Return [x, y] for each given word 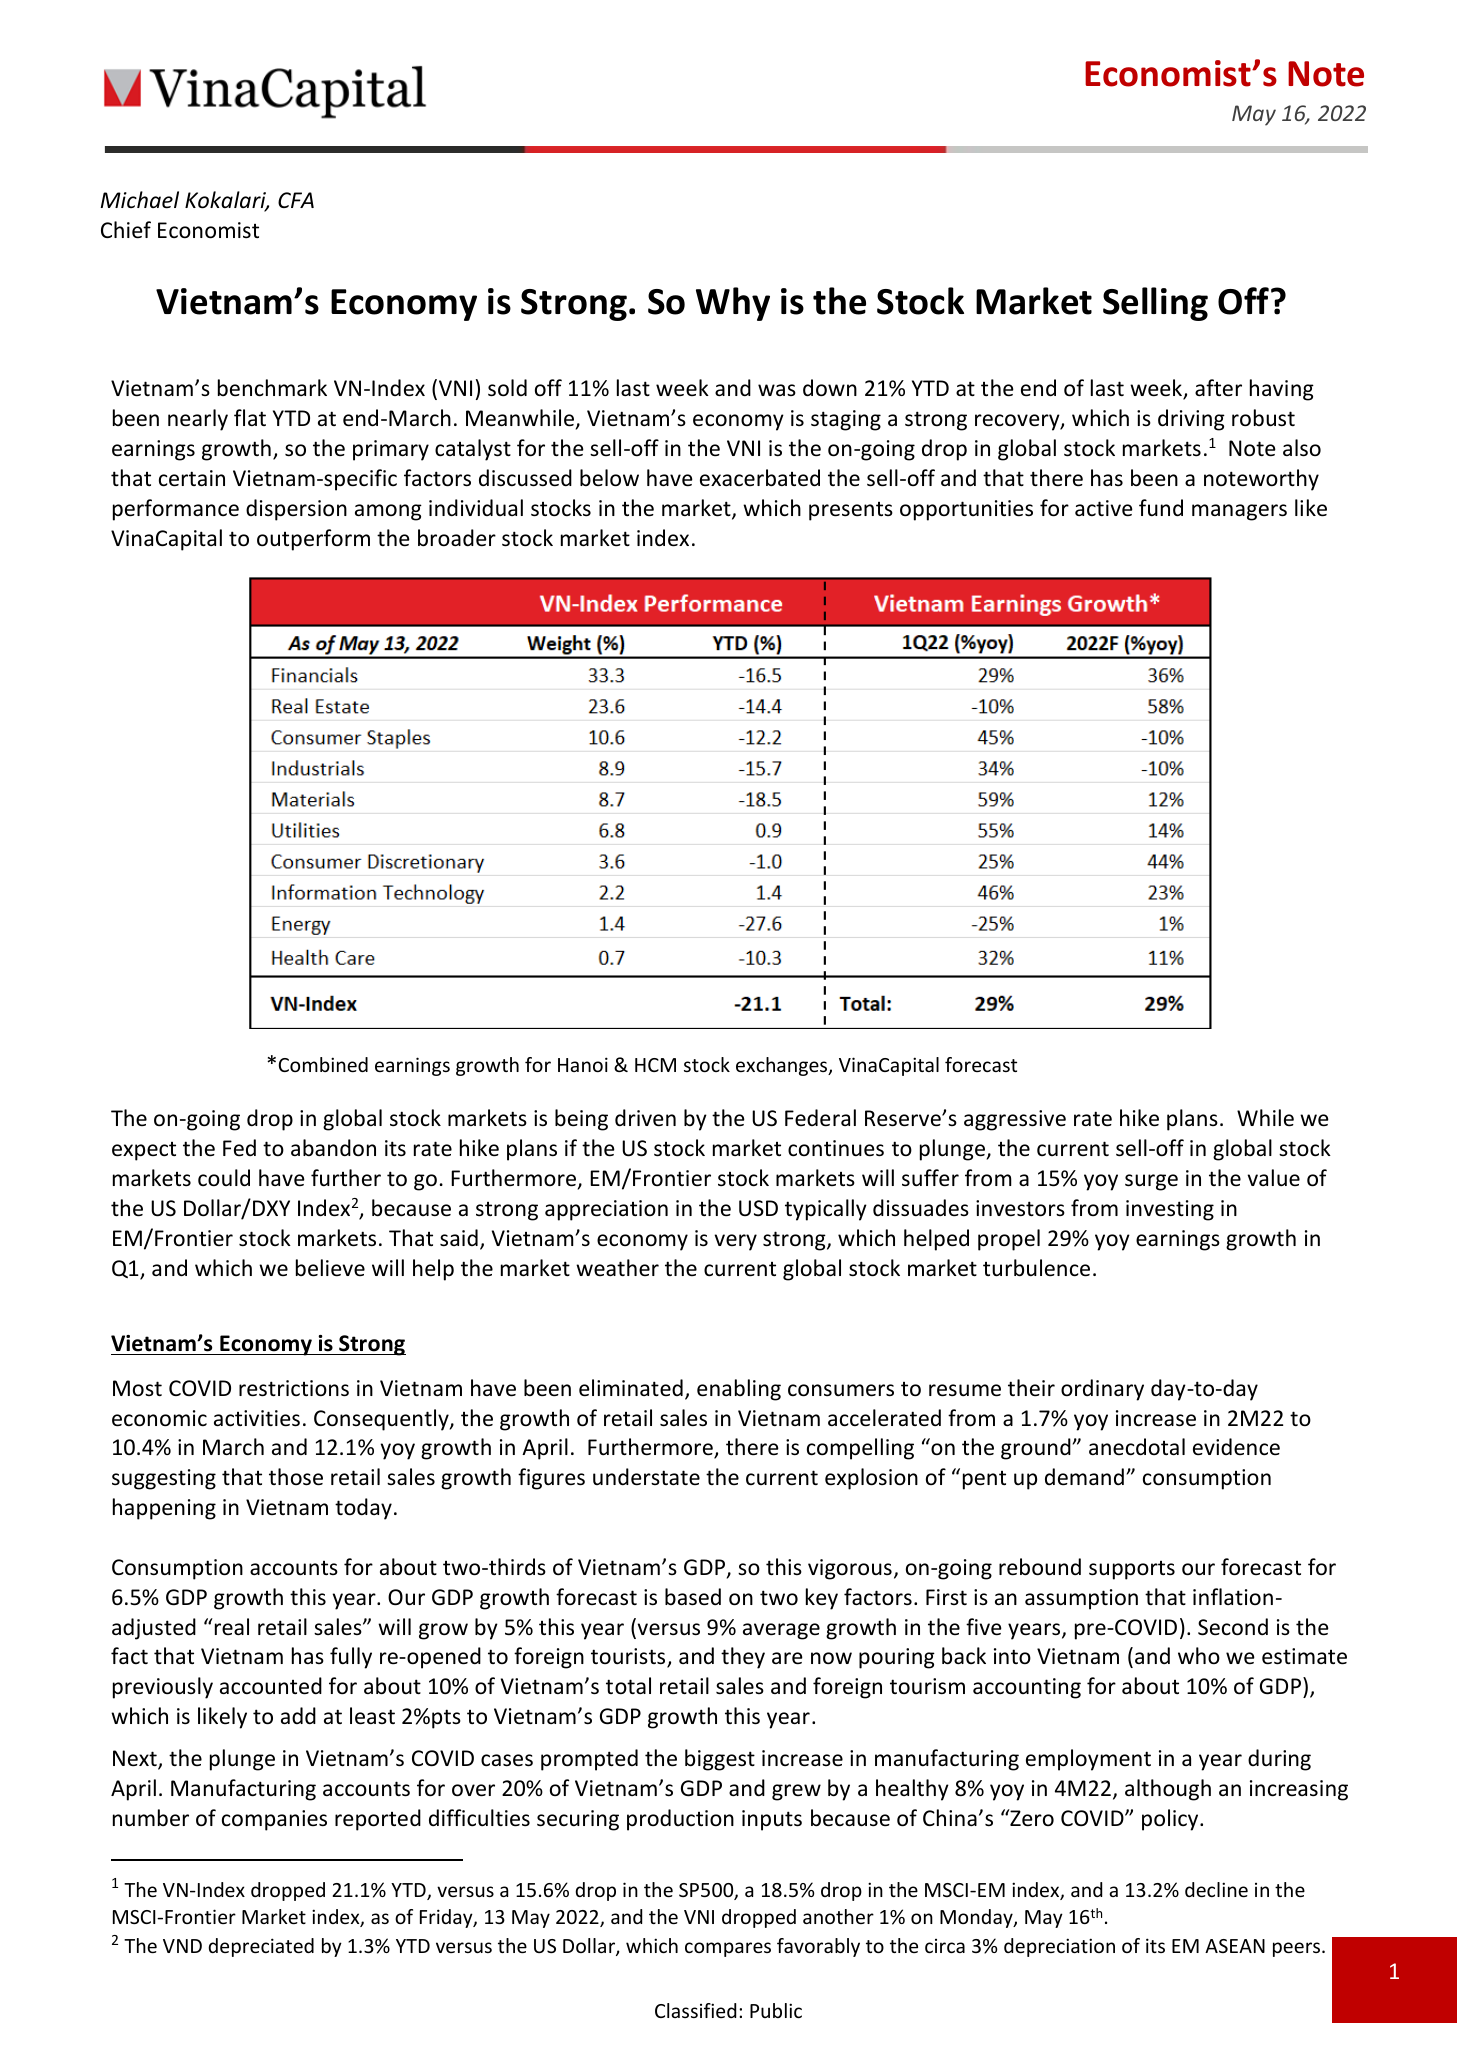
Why [733, 304]
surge [1151, 1182]
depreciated [261, 1947]
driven [645, 1118]
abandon [333, 1148]
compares [728, 1949]
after [1218, 388]
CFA [296, 200]
